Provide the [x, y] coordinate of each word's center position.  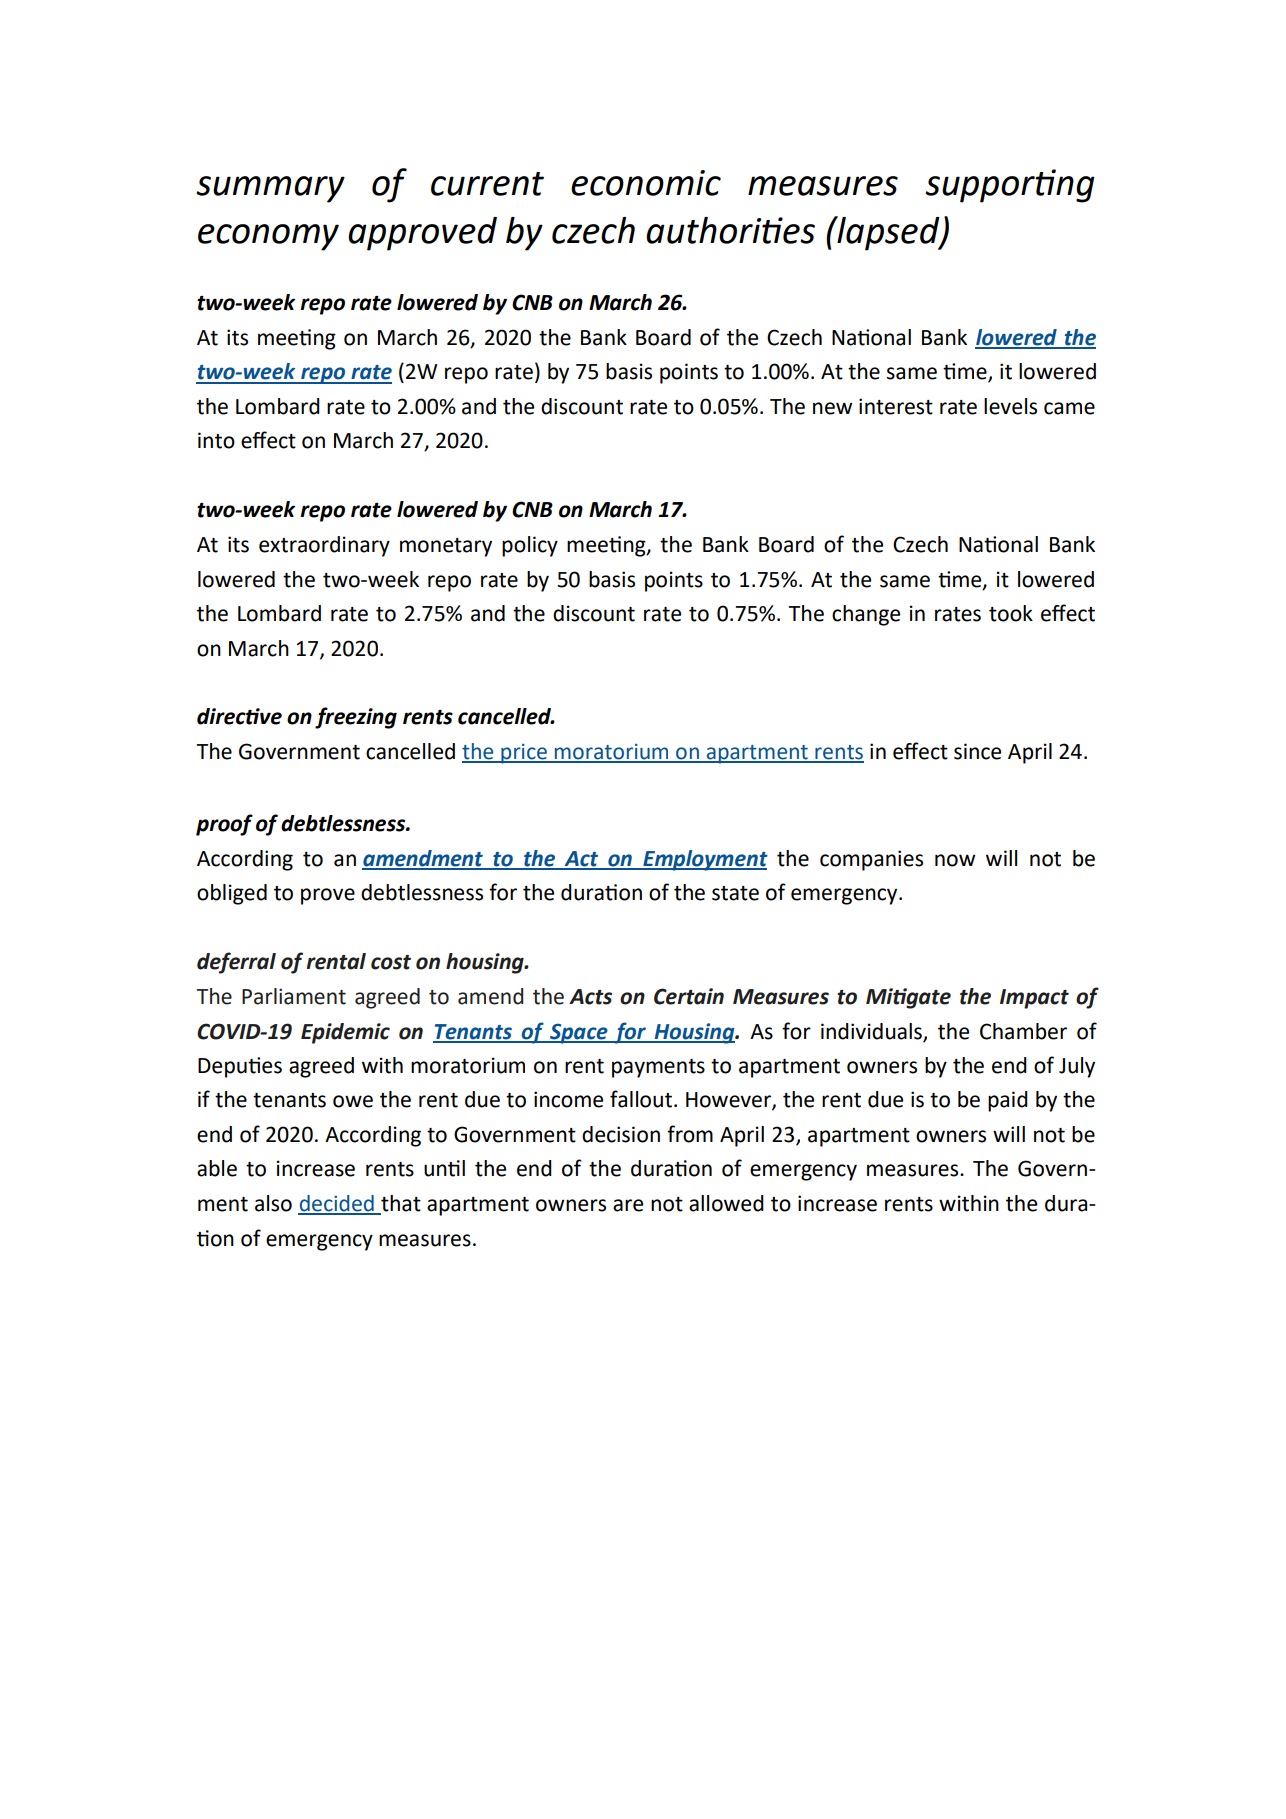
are [628, 1205]
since [977, 751]
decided [337, 1204]
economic [646, 183]
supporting [1010, 186]
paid [1008, 1101]
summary [270, 189]
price [524, 754]
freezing [356, 718]
